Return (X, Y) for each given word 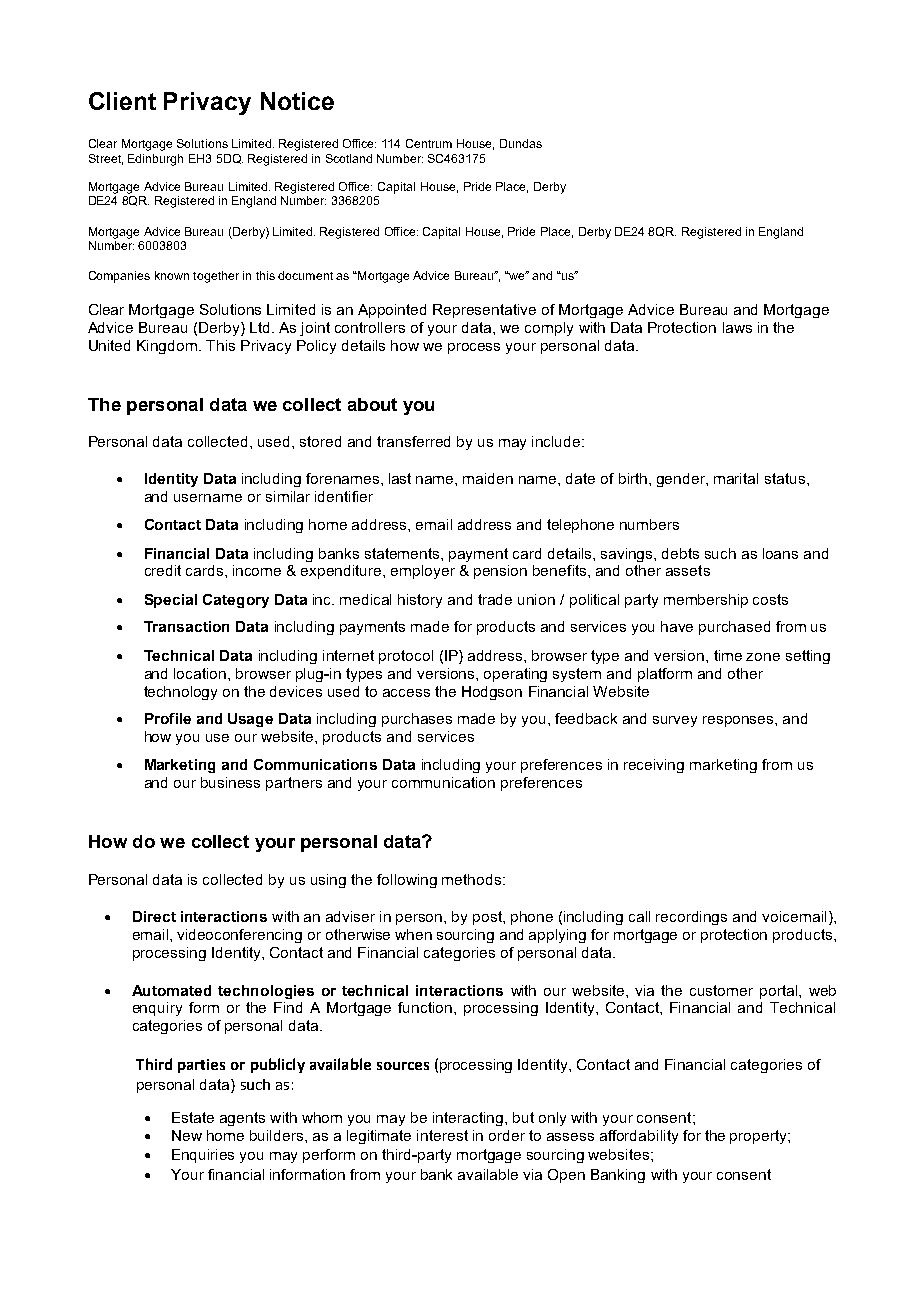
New (187, 1135)
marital (736, 478)
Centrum (429, 143)
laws (737, 327)
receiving (654, 766)
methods (473, 879)
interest (442, 1135)
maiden (488, 478)
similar (288, 496)
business (230, 782)
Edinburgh (155, 160)
